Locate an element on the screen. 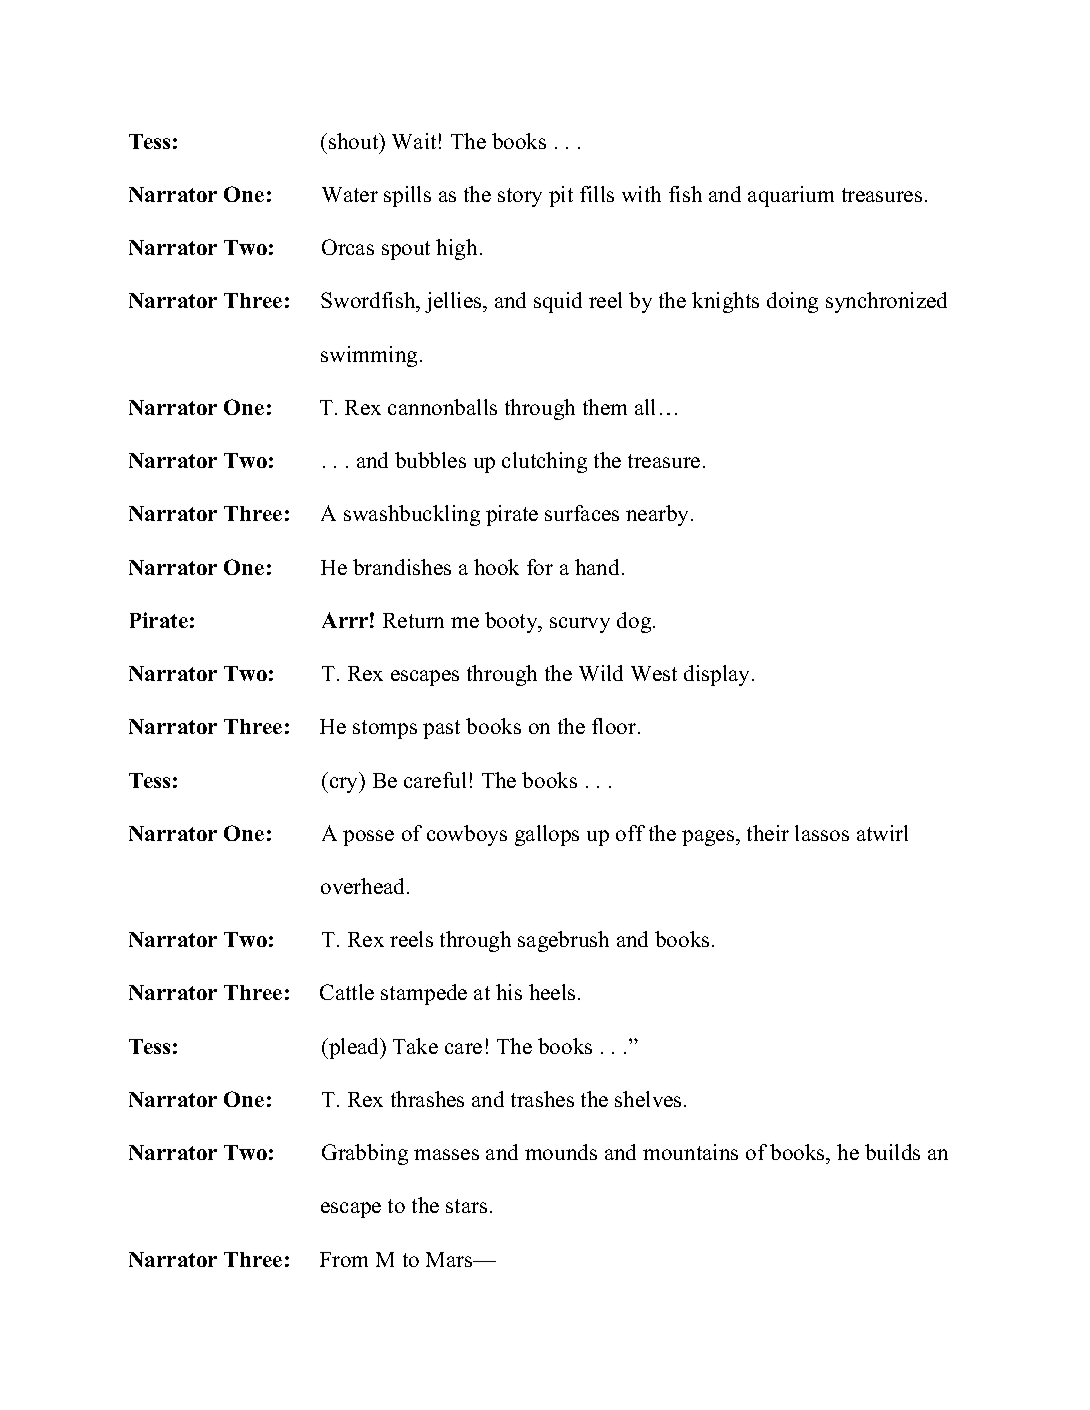  their is located at coordinates (768, 833).
